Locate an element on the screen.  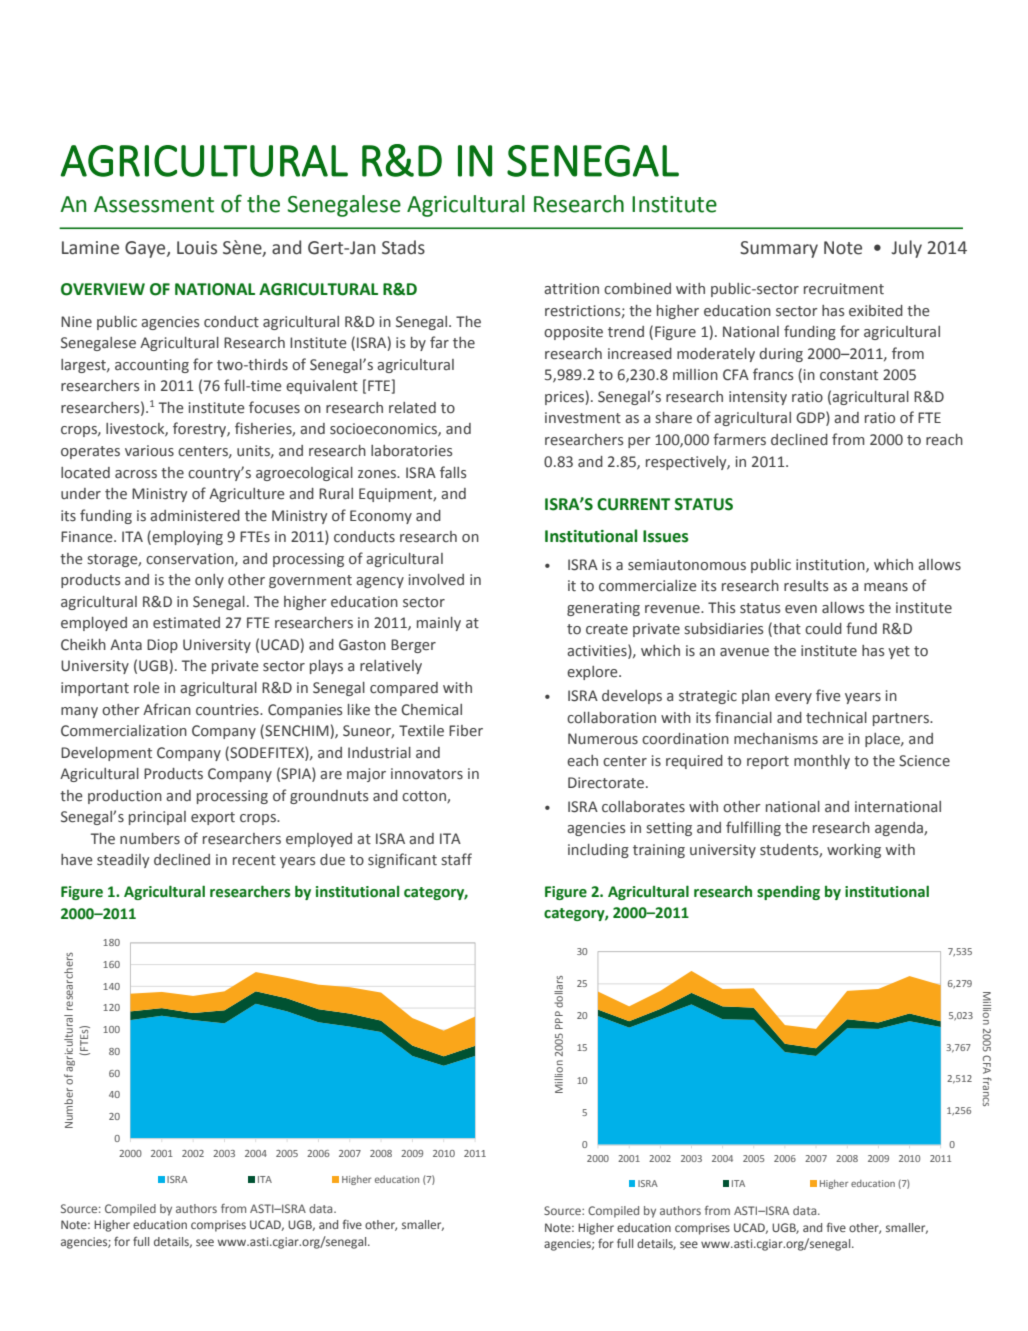
Stads is located at coordinates (403, 247).
